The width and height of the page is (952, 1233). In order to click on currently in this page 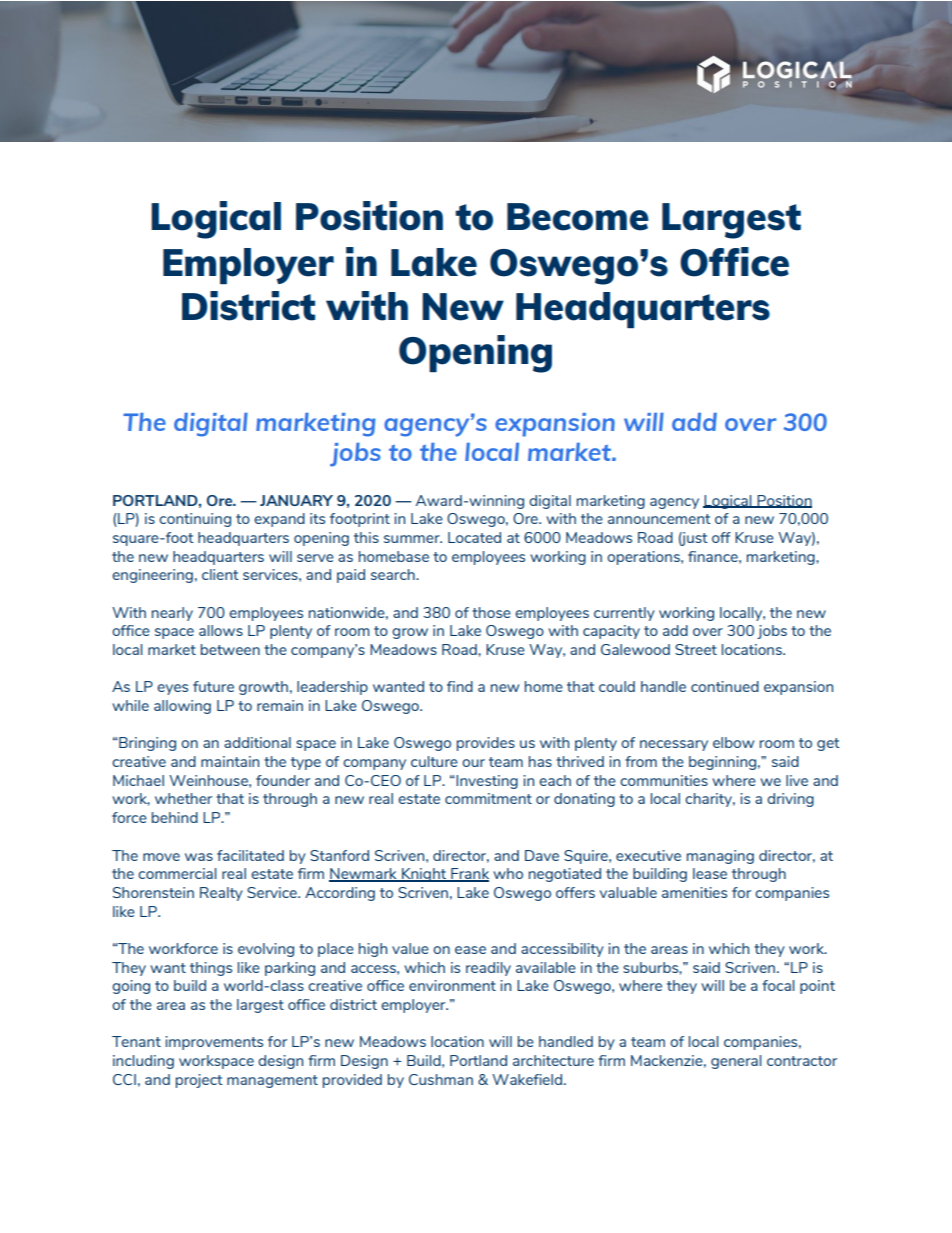, I will do `click(624, 614)`.
